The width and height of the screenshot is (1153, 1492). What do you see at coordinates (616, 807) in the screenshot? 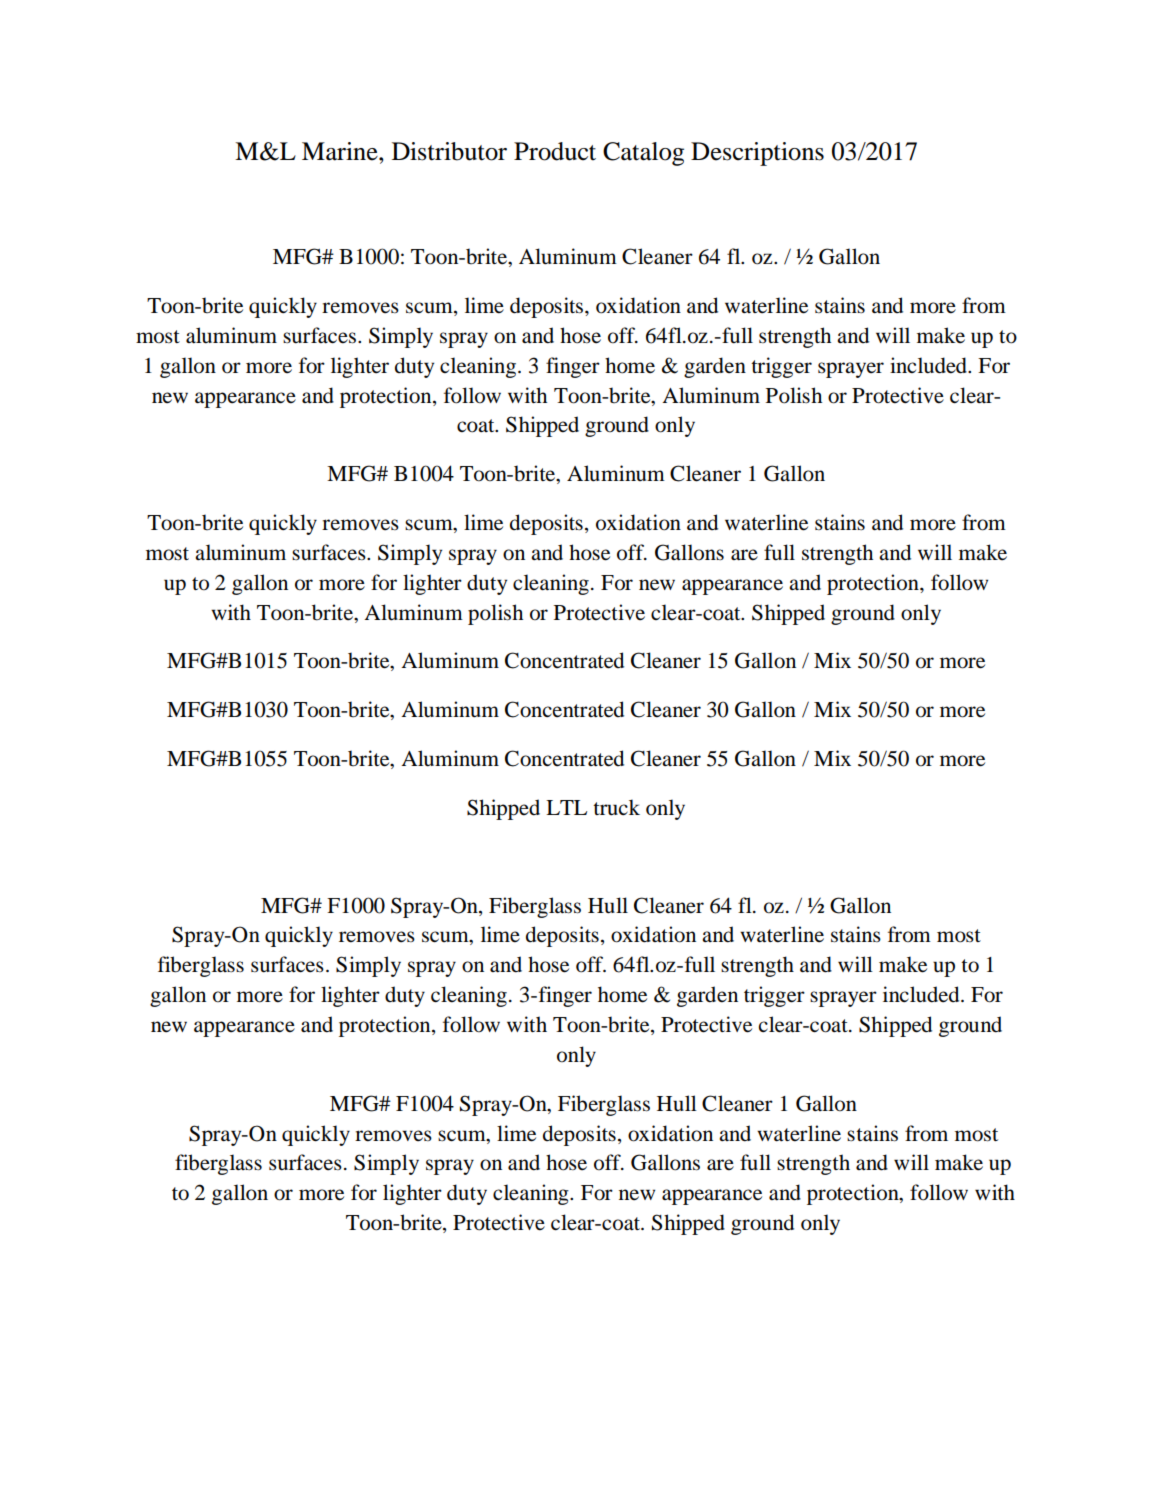
I see `truck` at bounding box center [616, 807].
